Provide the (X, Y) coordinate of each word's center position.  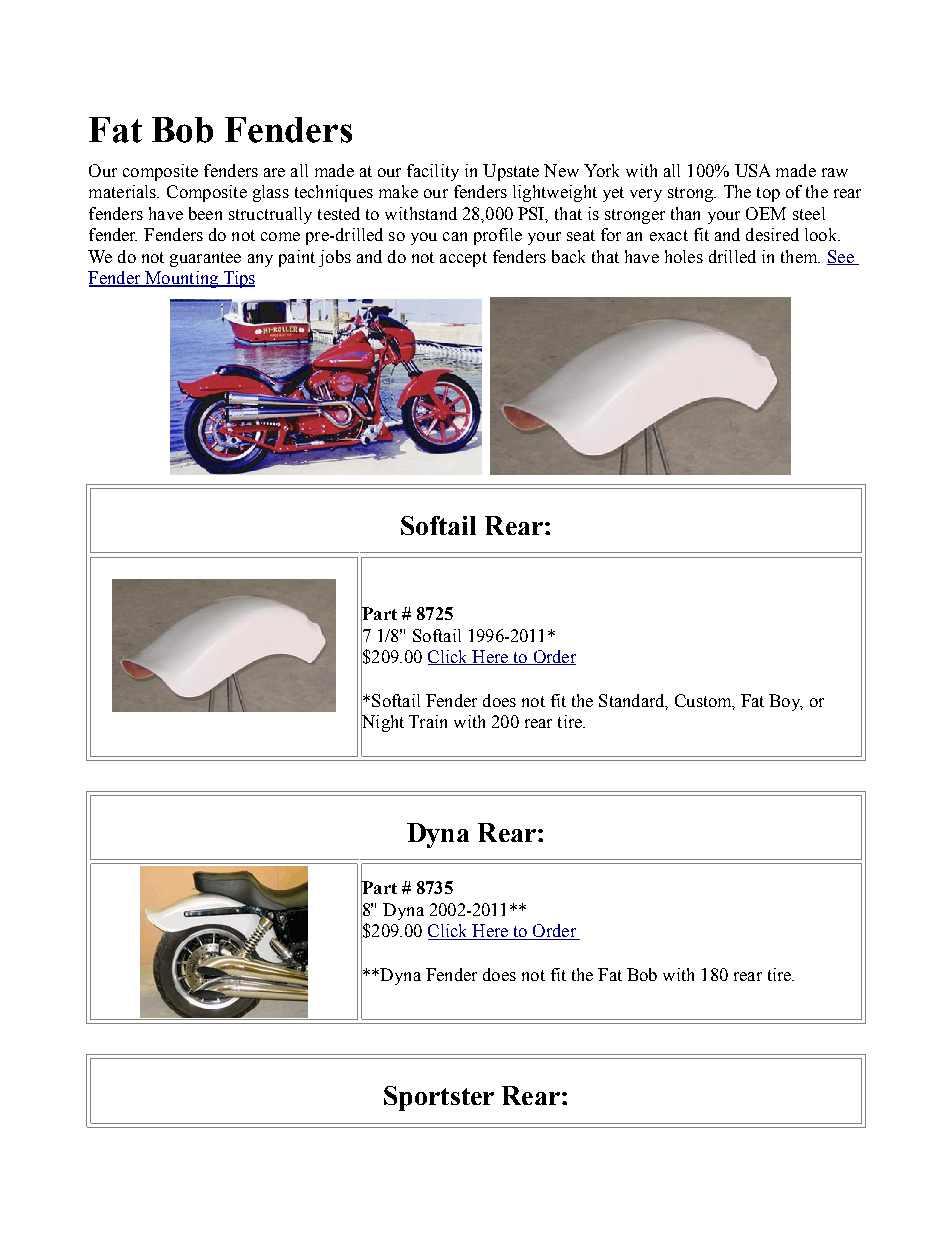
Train (428, 721)
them (800, 256)
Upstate (511, 172)
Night (382, 724)
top (768, 194)
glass (271, 193)
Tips (238, 279)
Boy (786, 702)
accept (463, 259)
